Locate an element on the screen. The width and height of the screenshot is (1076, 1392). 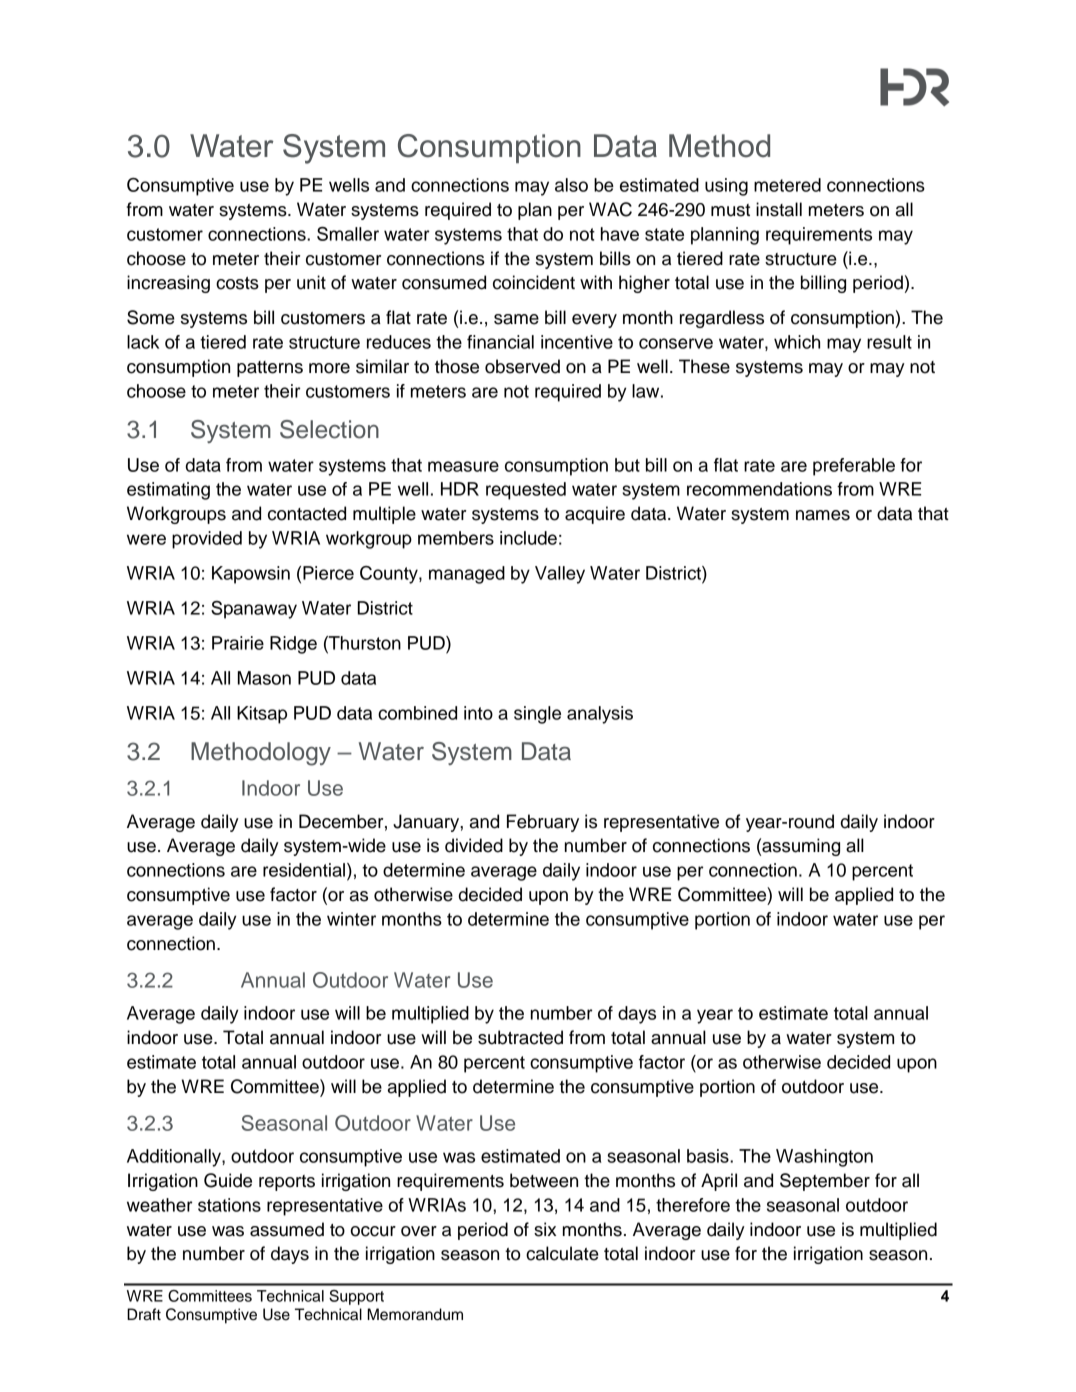
install is located at coordinates (779, 209).
